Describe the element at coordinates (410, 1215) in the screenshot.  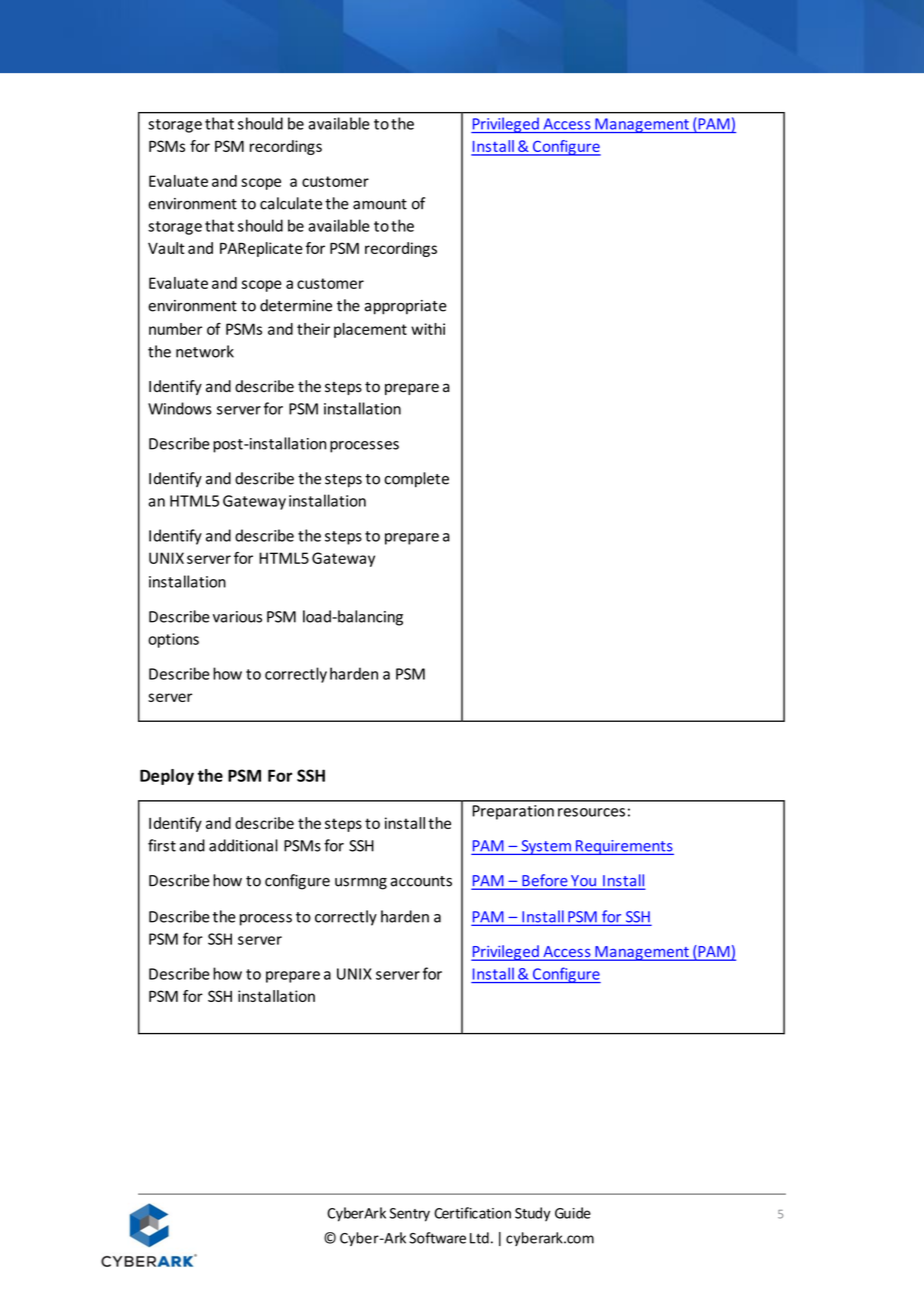
I see `Sentry` at that location.
